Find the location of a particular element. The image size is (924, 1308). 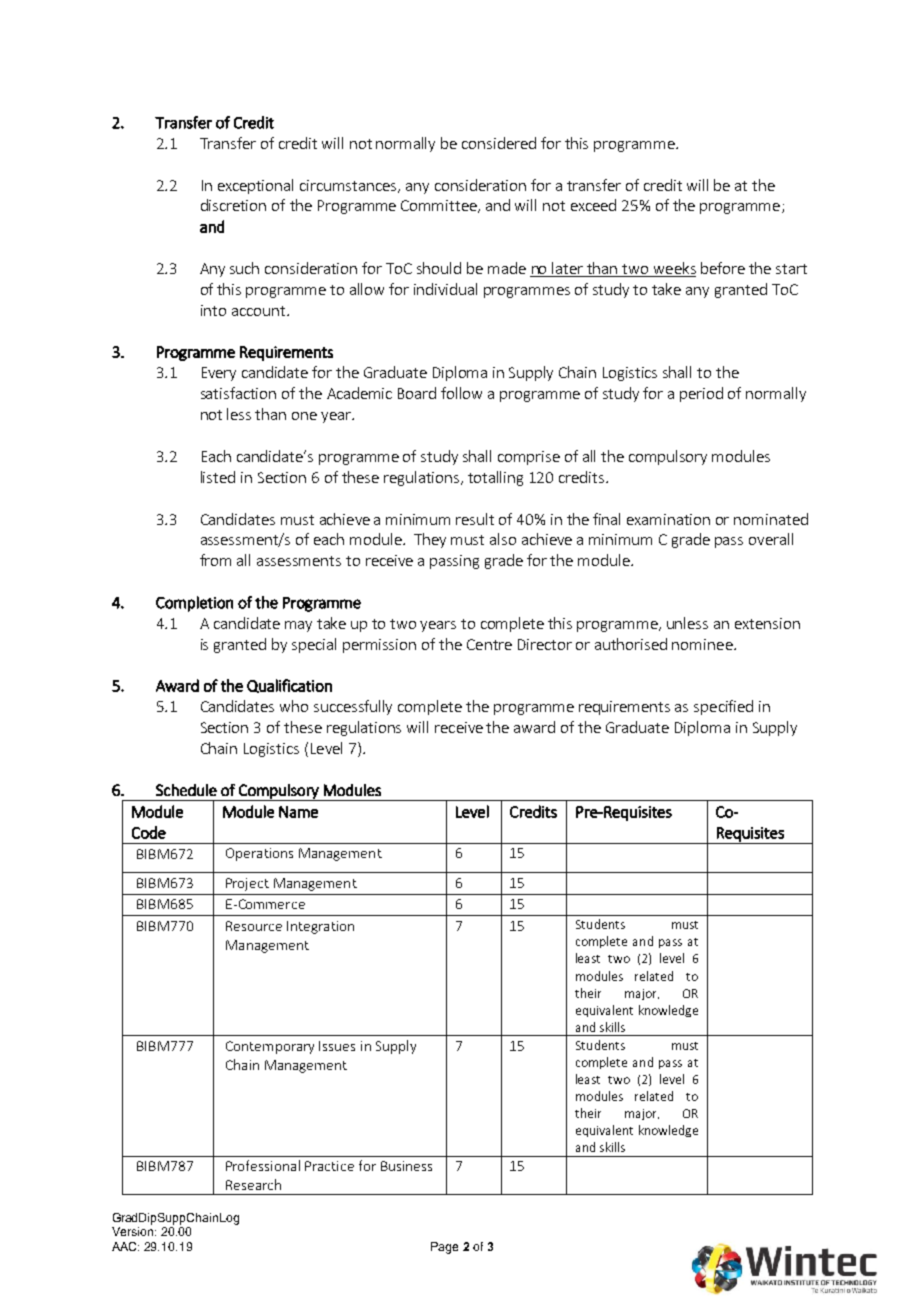

Qualification is located at coordinates (289, 686).
